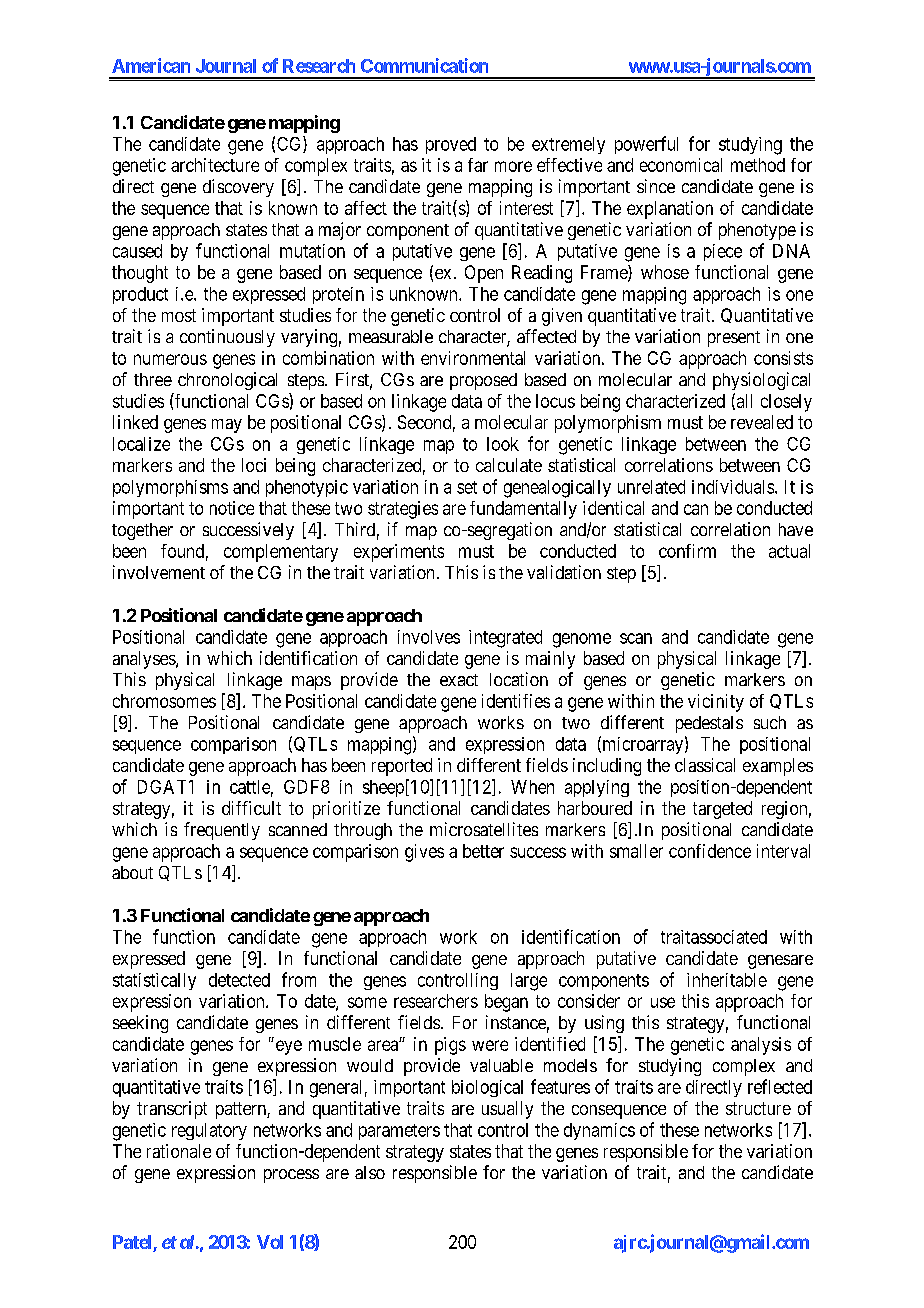 Image resolution: width=924 pixels, height=1308 pixels. What do you see at coordinates (179, 1151) in the screenshot?
I see `rationale` at bounding box center [179, 1151].
